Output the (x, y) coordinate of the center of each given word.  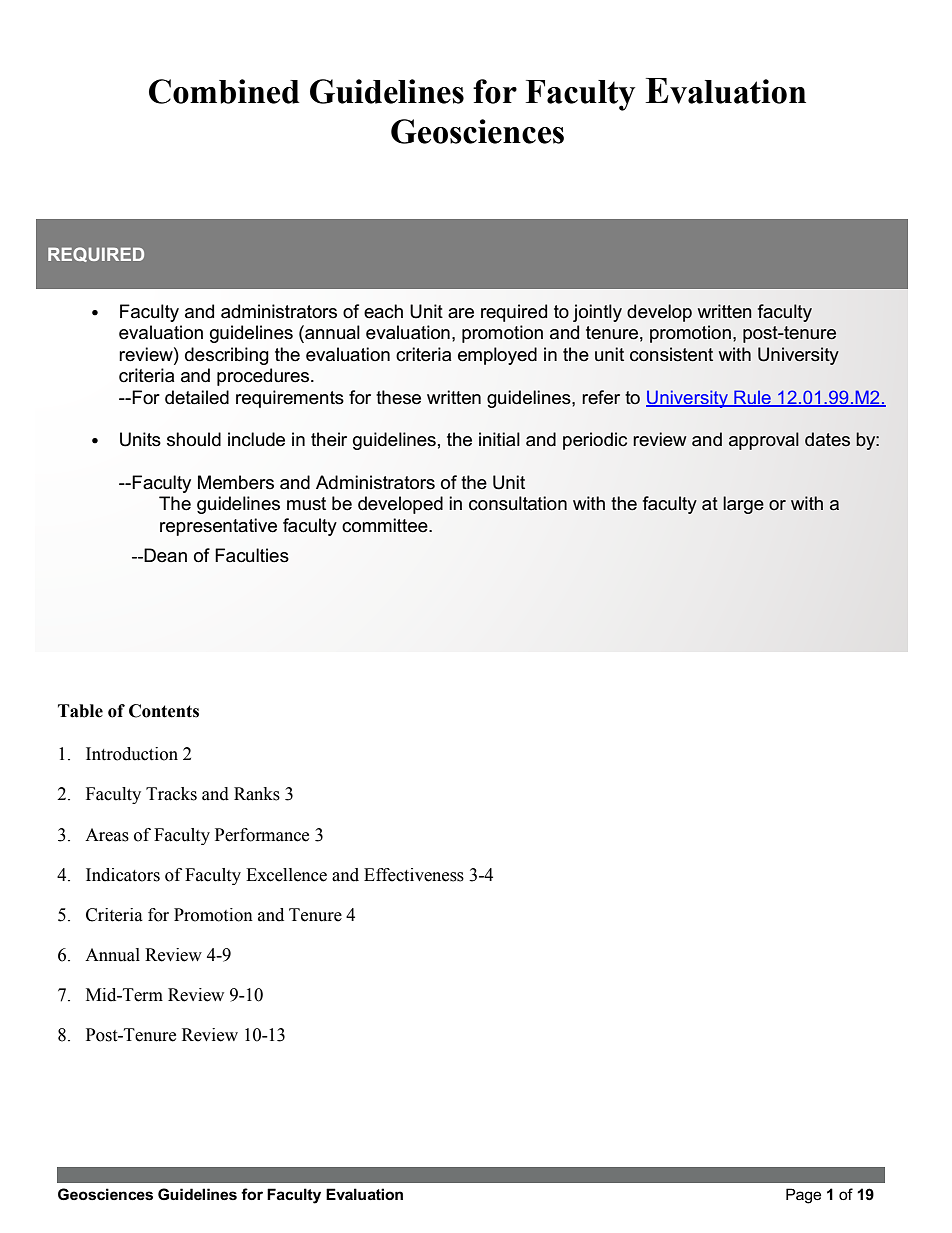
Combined (224, 91)
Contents (164, 711)
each (383, 311)
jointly (597, 313)
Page (803, 1196)
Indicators (123, 875)
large (743, 505)
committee (386, 525)
